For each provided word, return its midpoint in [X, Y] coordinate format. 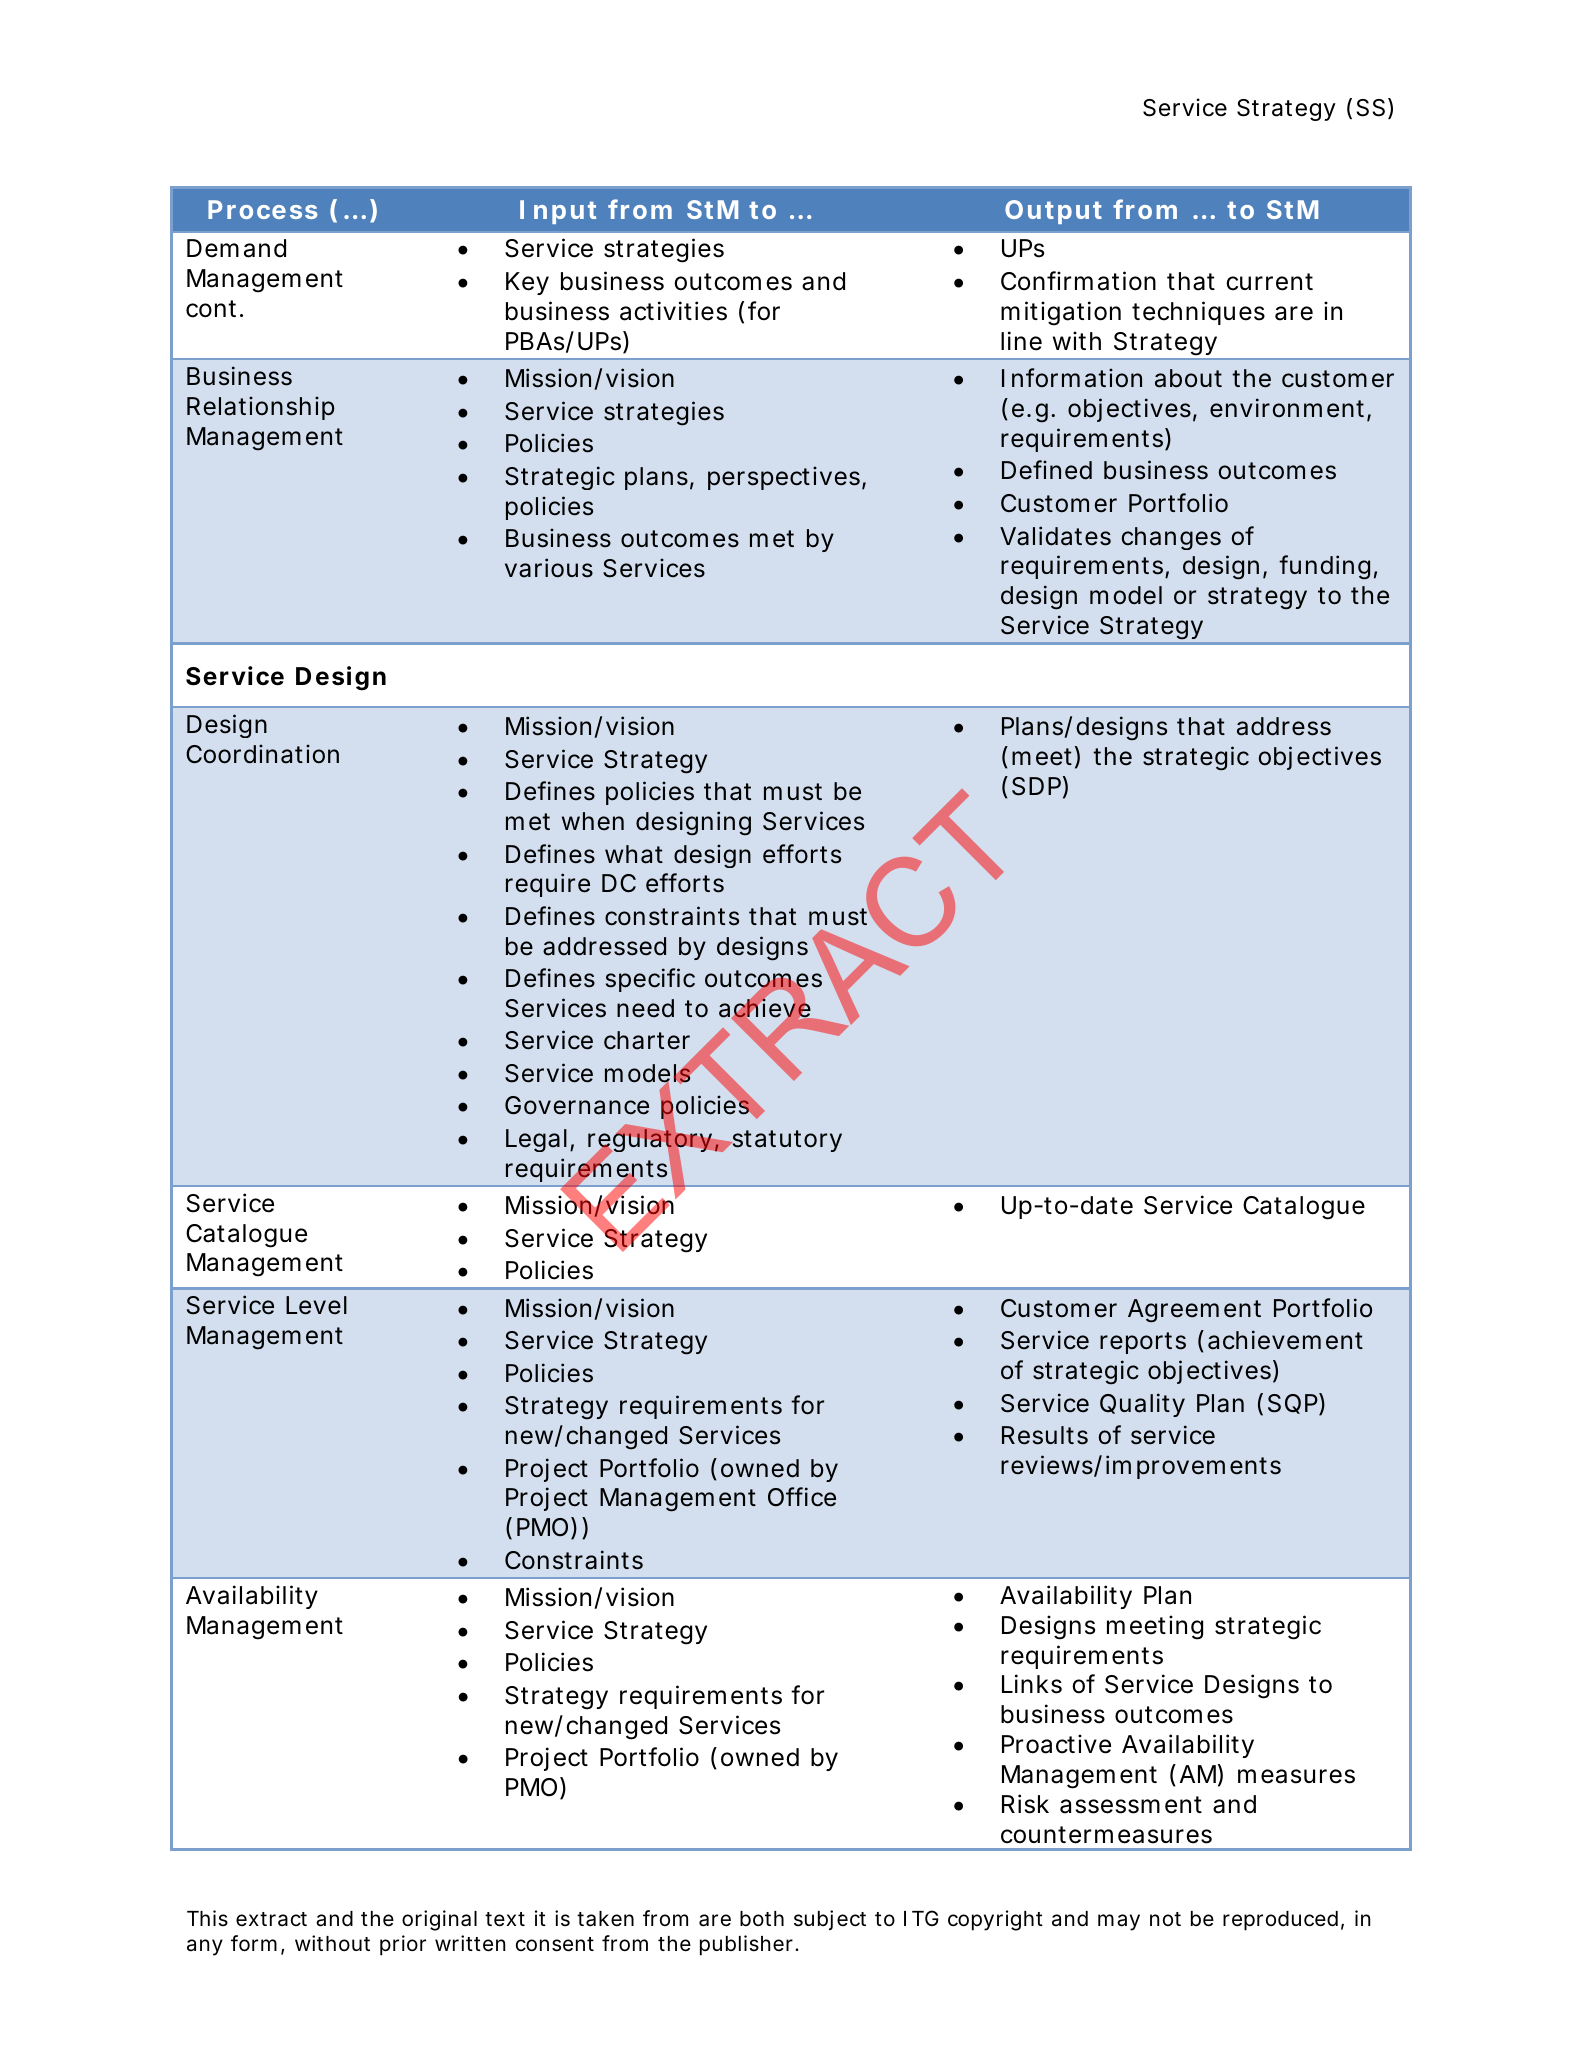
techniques [1198, 313]
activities [673, 311]
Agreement [1194, 1311]
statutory [786, 1141]
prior [403, 1945]
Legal [536, 1140]
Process [263, 209]
